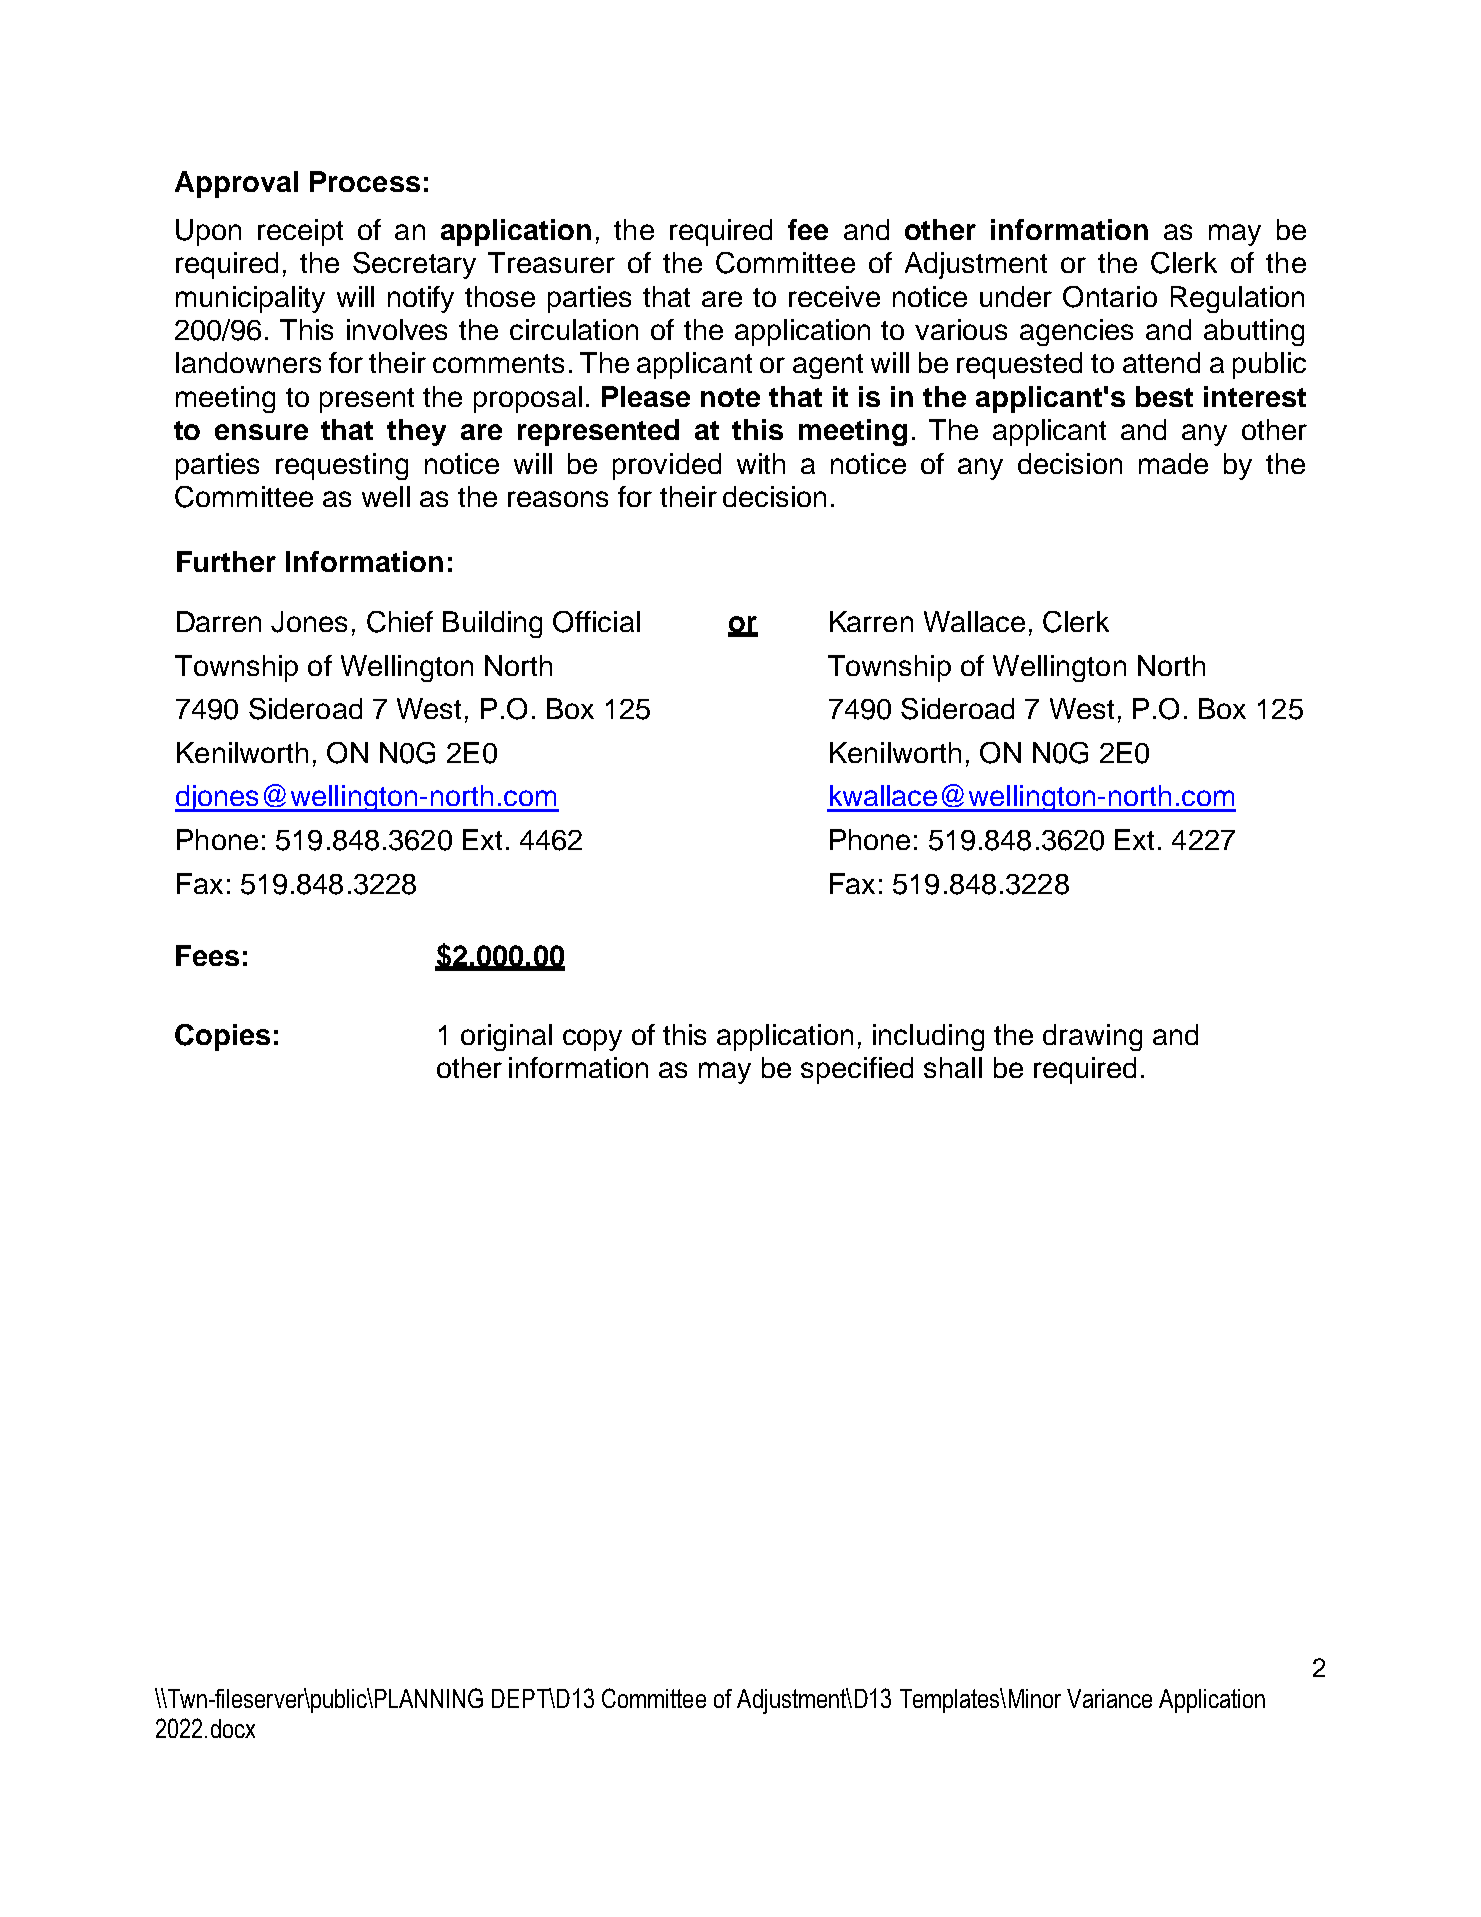 The height and width of the screenshot is (1917, 1481). Describe the element at coordinates (761, 463) in the screenshot. I see `with` at that location.
